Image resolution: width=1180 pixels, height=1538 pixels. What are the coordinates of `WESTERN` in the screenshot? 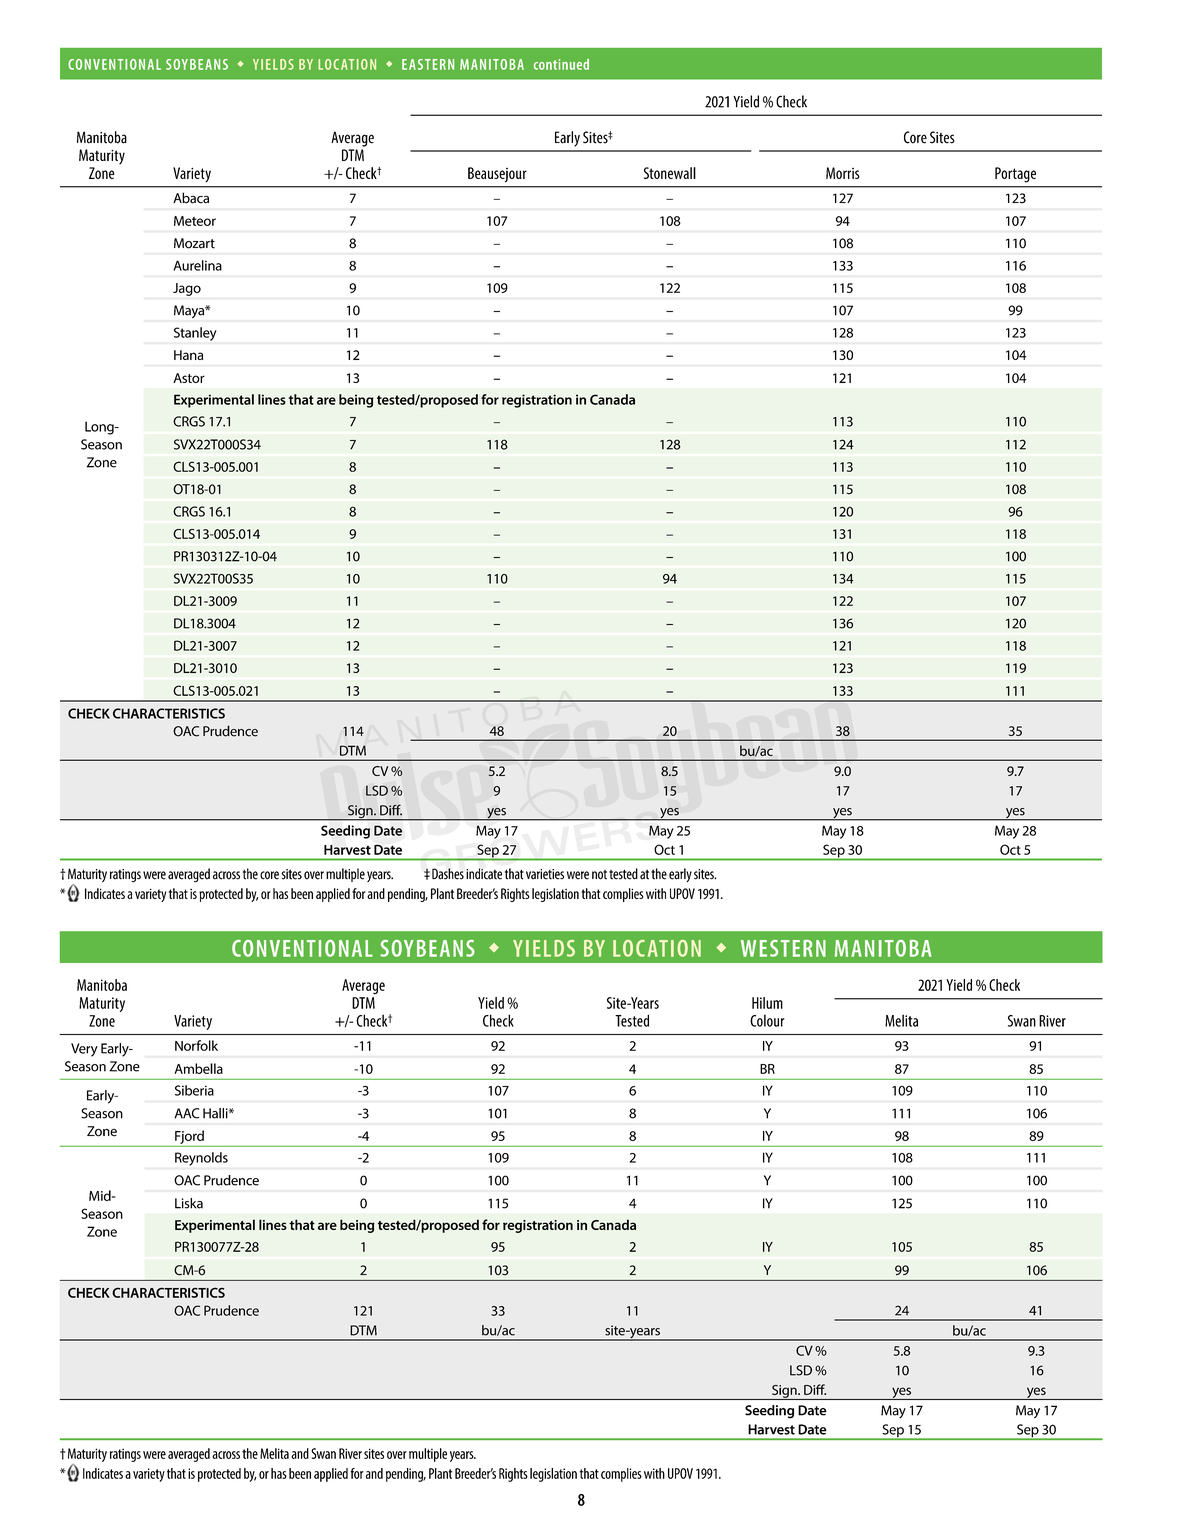 It's located at (783, 948).
